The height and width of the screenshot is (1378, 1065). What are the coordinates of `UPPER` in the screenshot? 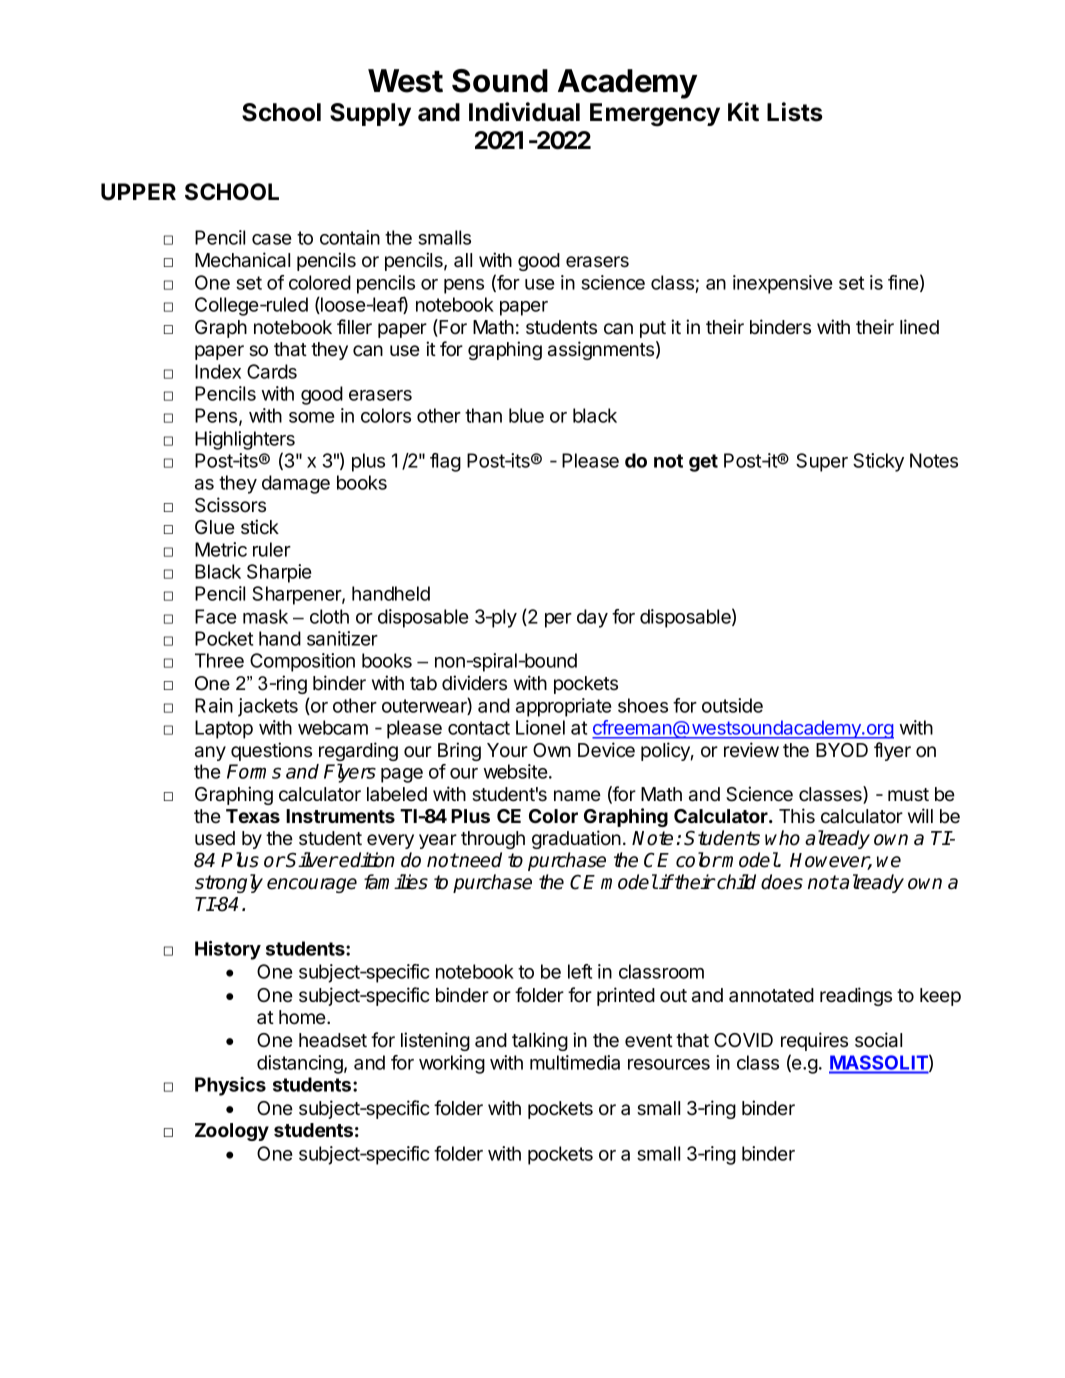 It's located at (138, 192).
